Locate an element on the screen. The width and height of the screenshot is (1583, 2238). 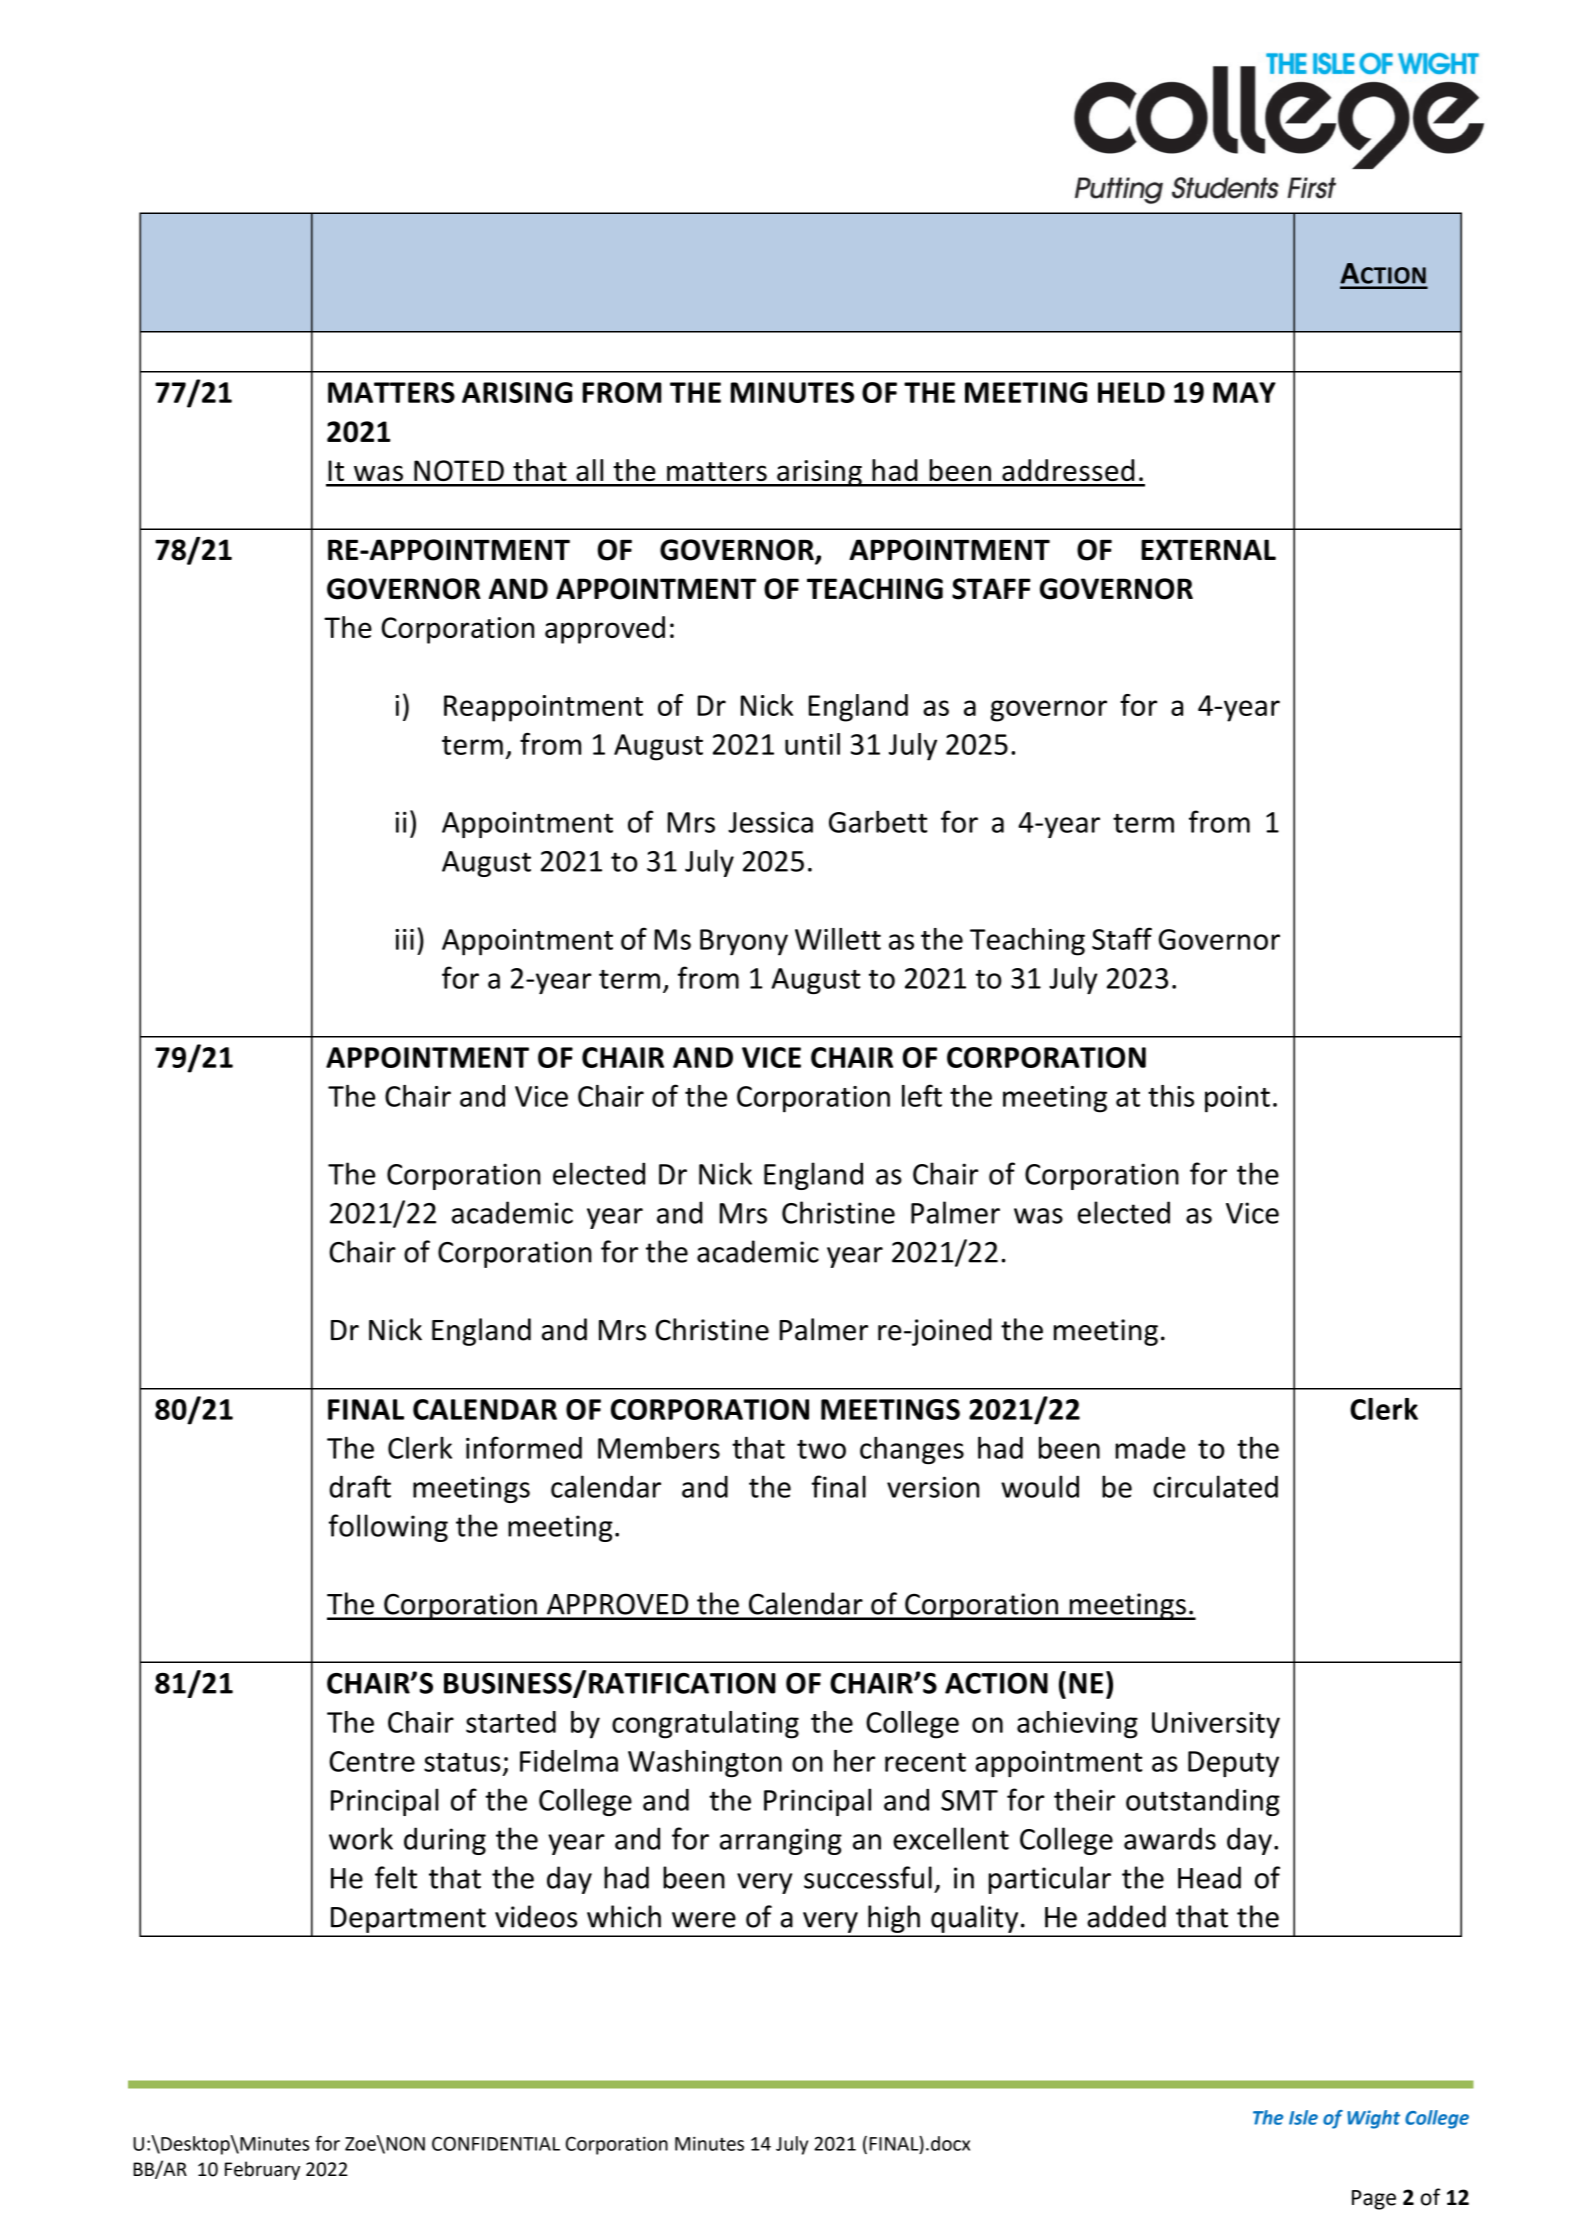
HELD is located at coordinates (1131, 392).
